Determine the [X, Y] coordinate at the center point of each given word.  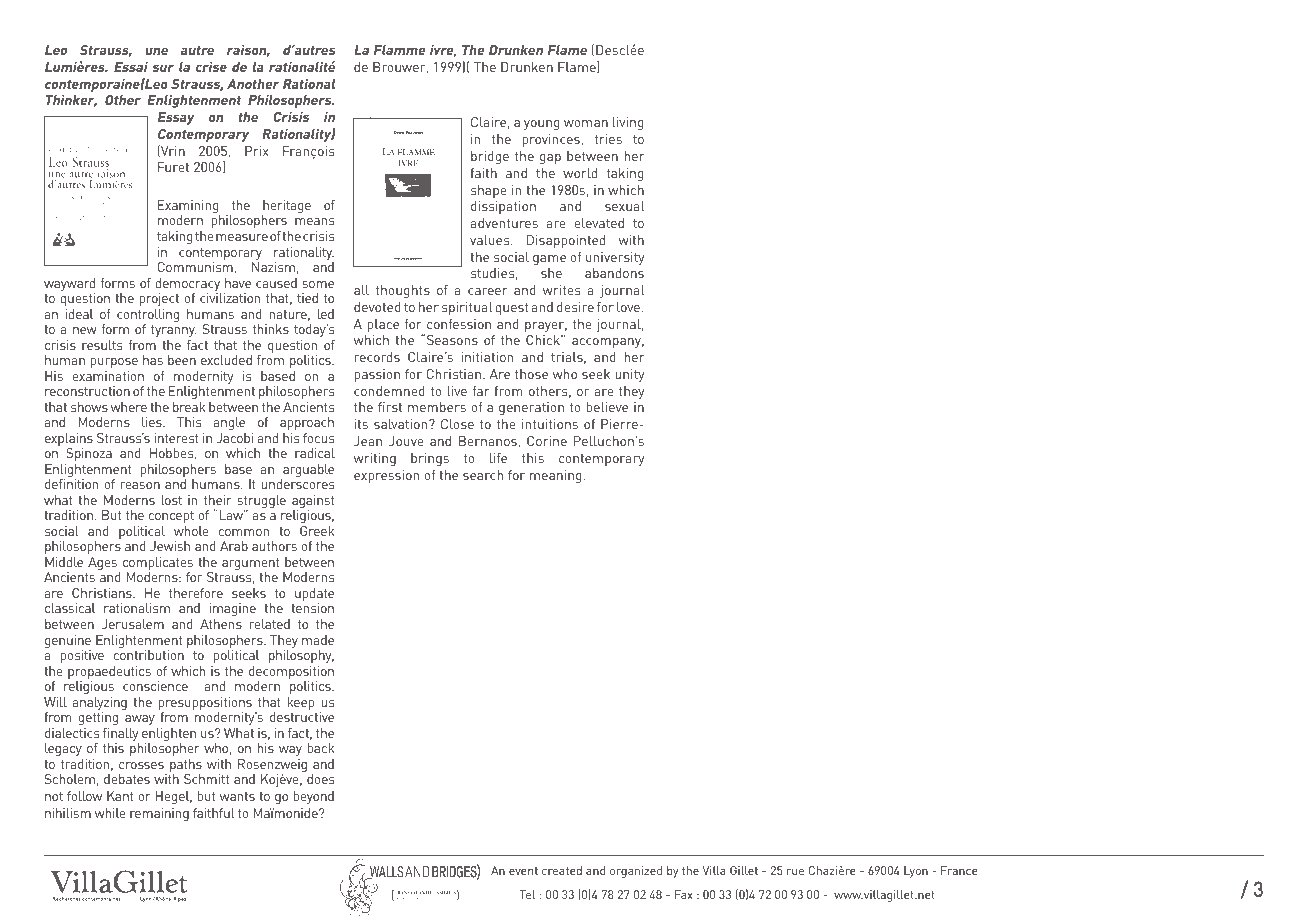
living [628, 123]
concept [171, 517]
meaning [557, 476]
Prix [256, 151]
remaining [159, 814]
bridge [490, 157]
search [483, 475]
